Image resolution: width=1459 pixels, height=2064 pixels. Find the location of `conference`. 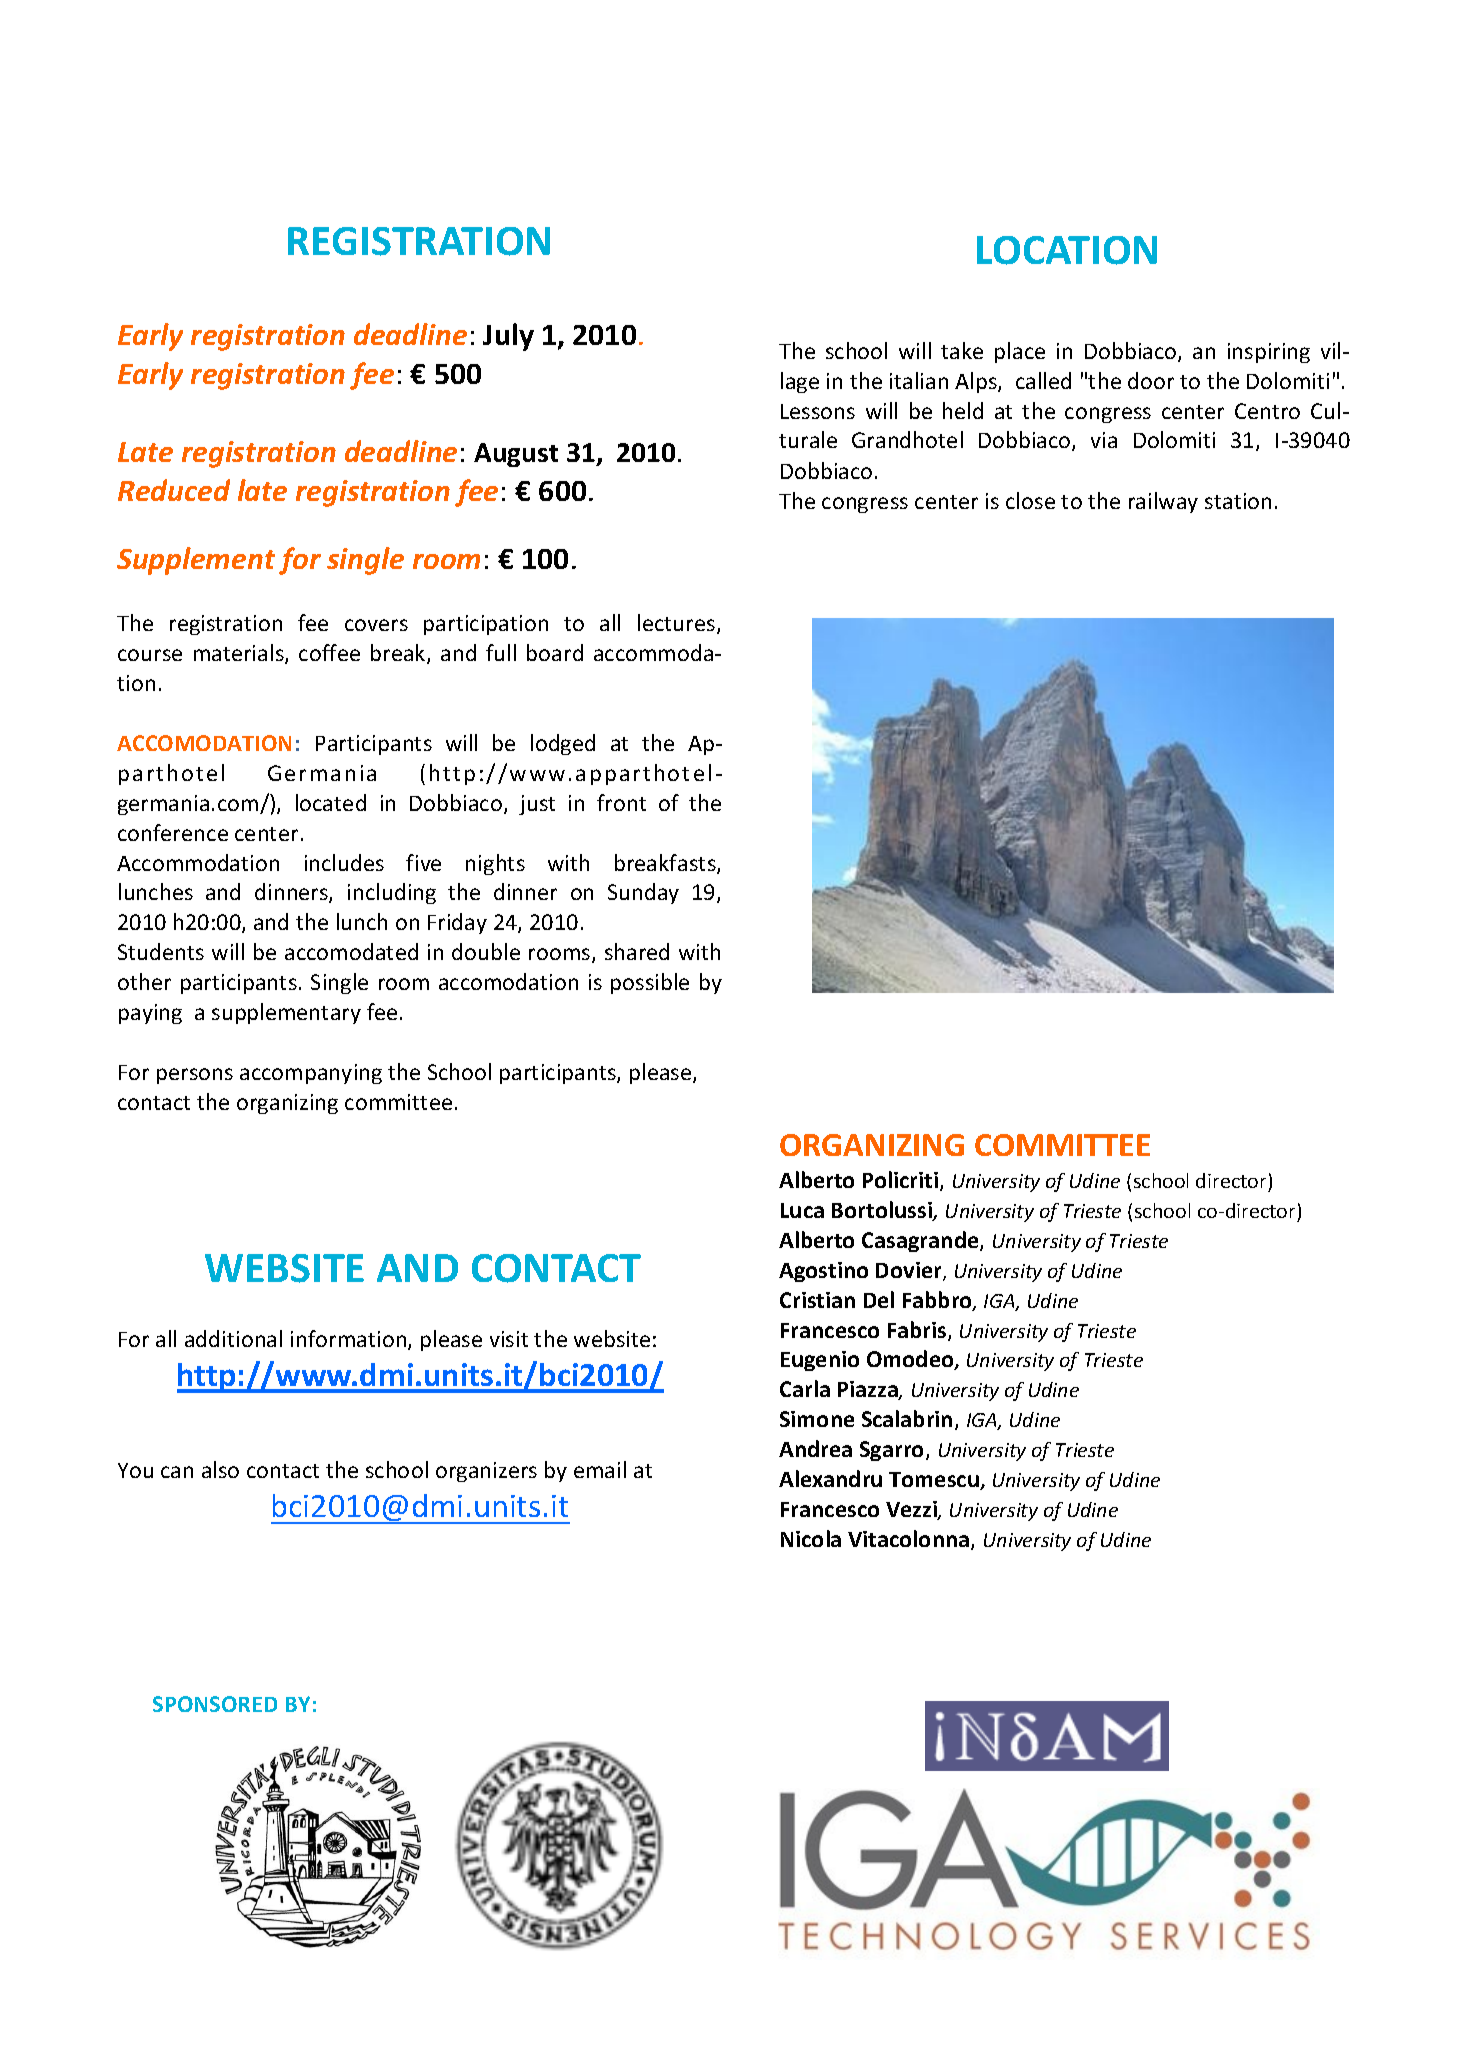

conference is located at coordinates (173, 832).
